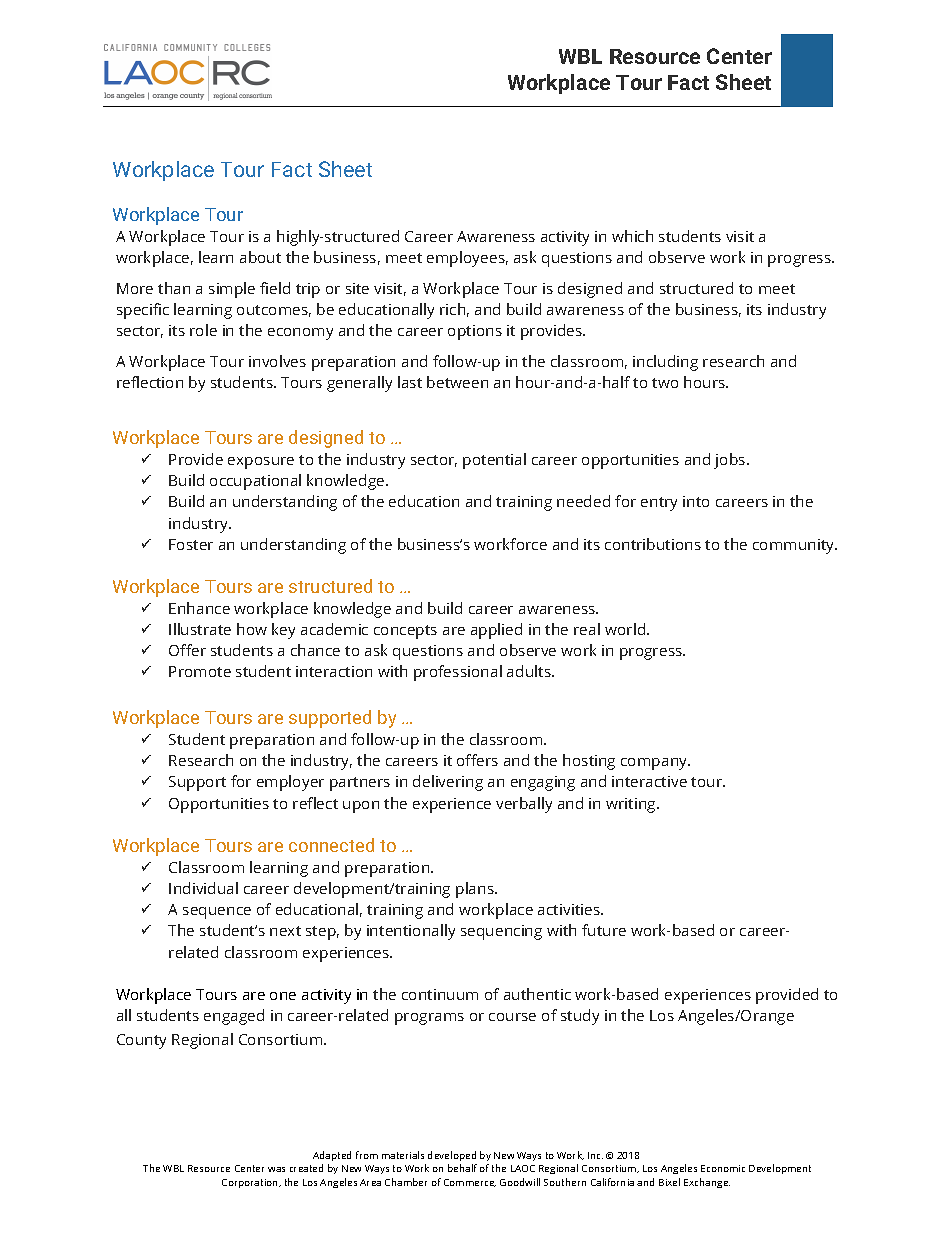 The width and height of the page is (952, 1233). I want to click on Economic, so click(723, 1168).
